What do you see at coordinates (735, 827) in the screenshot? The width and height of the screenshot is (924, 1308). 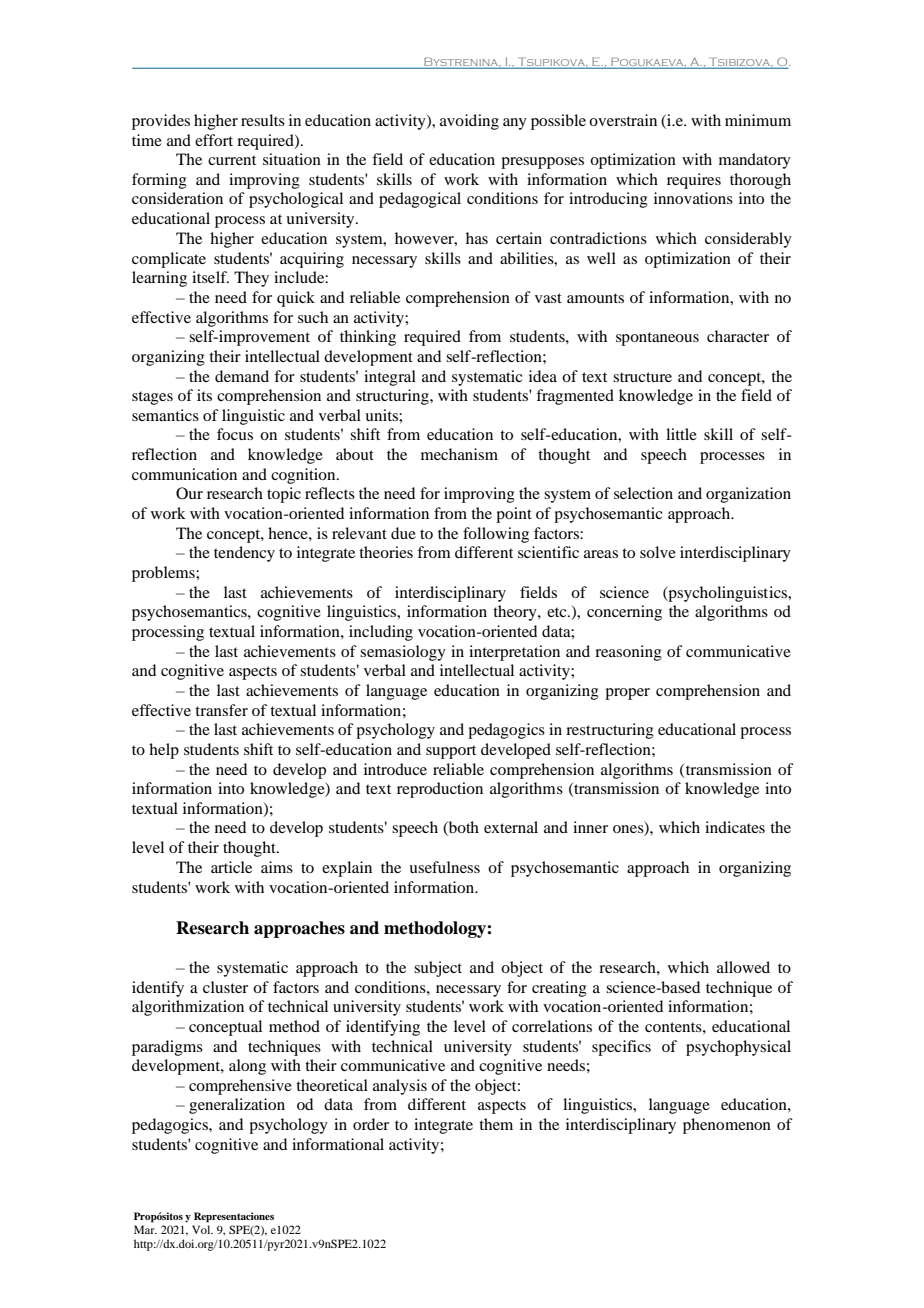 I see `indicates` at bounding box center [735, 827].
